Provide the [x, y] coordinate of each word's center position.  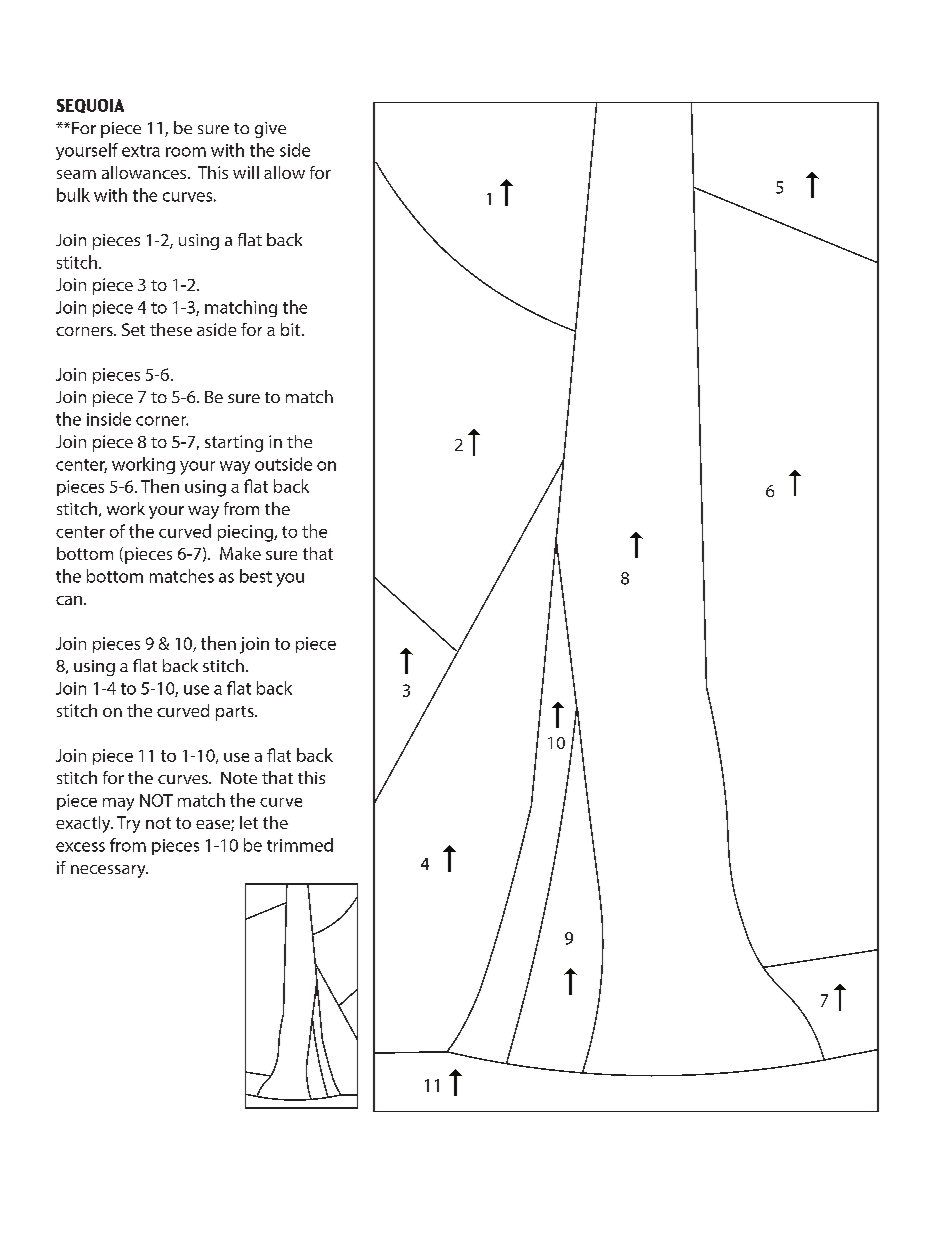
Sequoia [90, 106]
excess [80, 847]
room [186, 152]
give [270, 130]
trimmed [300, 845]
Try [128, 824]
